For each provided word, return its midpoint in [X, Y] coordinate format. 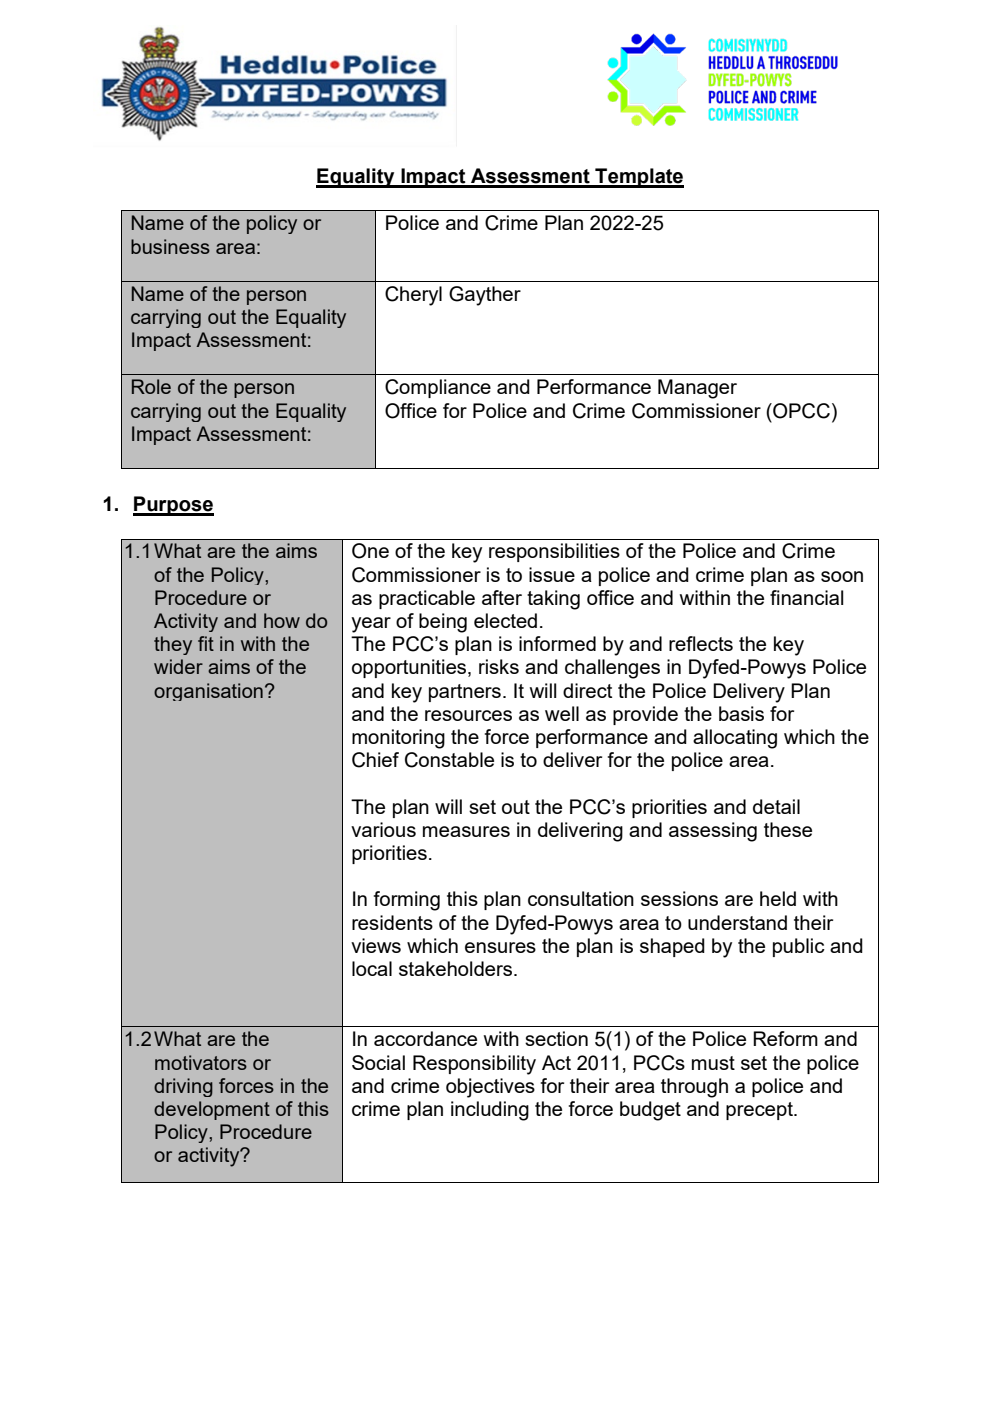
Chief [375, 760]
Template [638, 178]
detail [776, 806]
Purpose [173, 506]
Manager [697, 389]
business [170, 246]
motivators [201, 1062]
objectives [490, 1088]
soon [842, 576]
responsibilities [554, 552]
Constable [449, 760]
